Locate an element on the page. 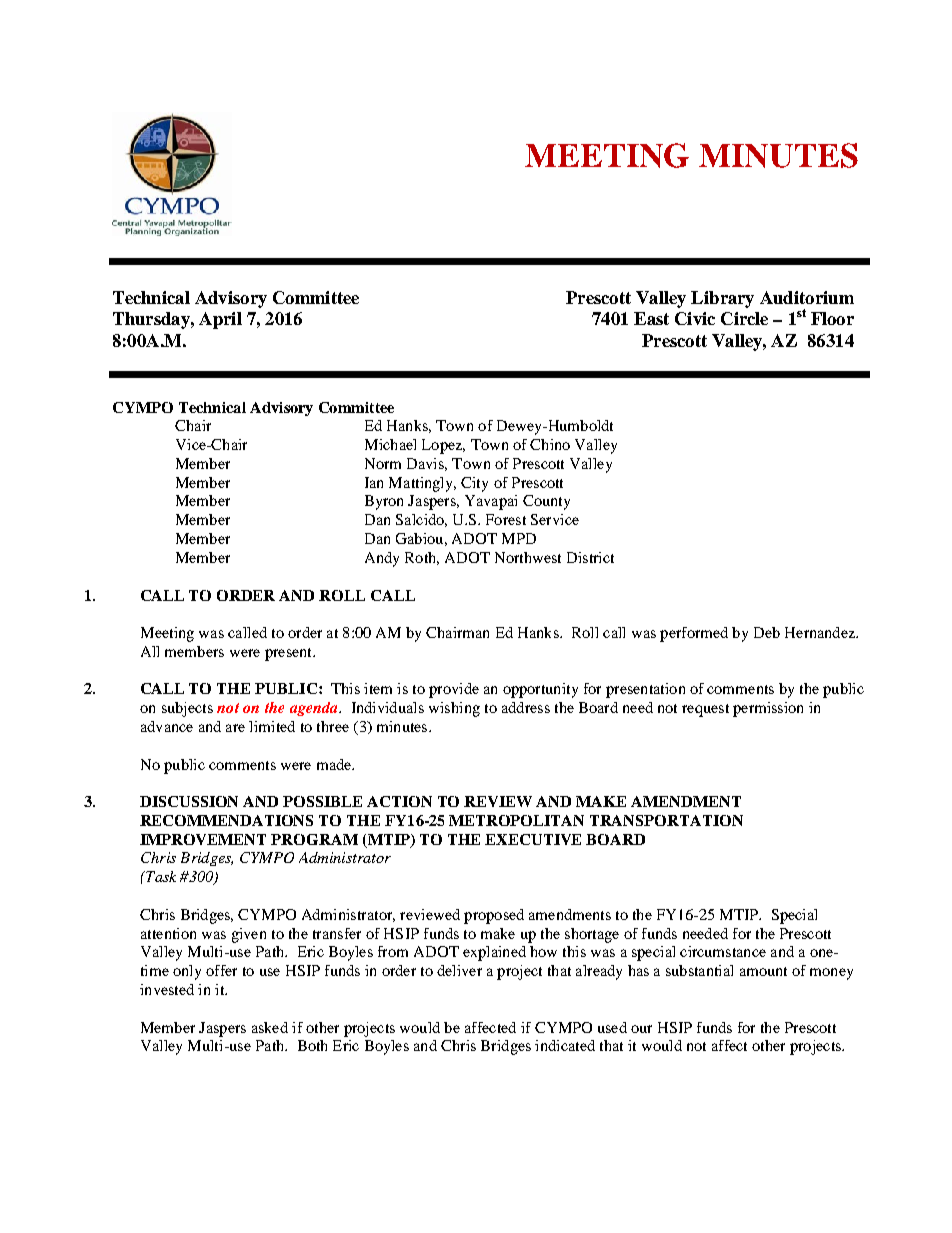  East is located at coordinates (651, 318).
